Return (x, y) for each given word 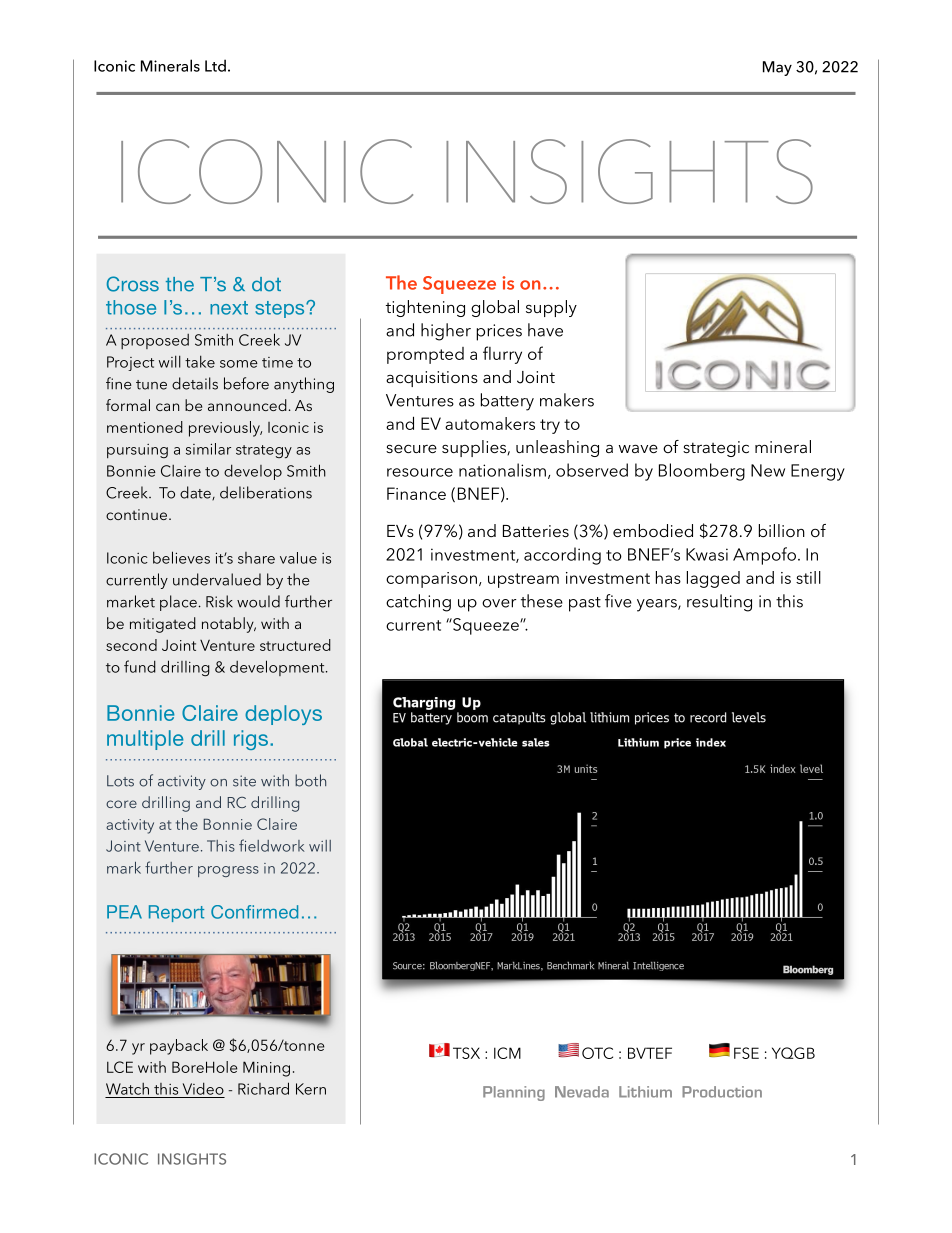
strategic (716, 449)
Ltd (215, 65)
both (310, 780)
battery (507, 402)
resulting (719, 603)
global (495, 308)
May (777, 68)
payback (179, 1047)
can (167, 407)
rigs (251, 740)
